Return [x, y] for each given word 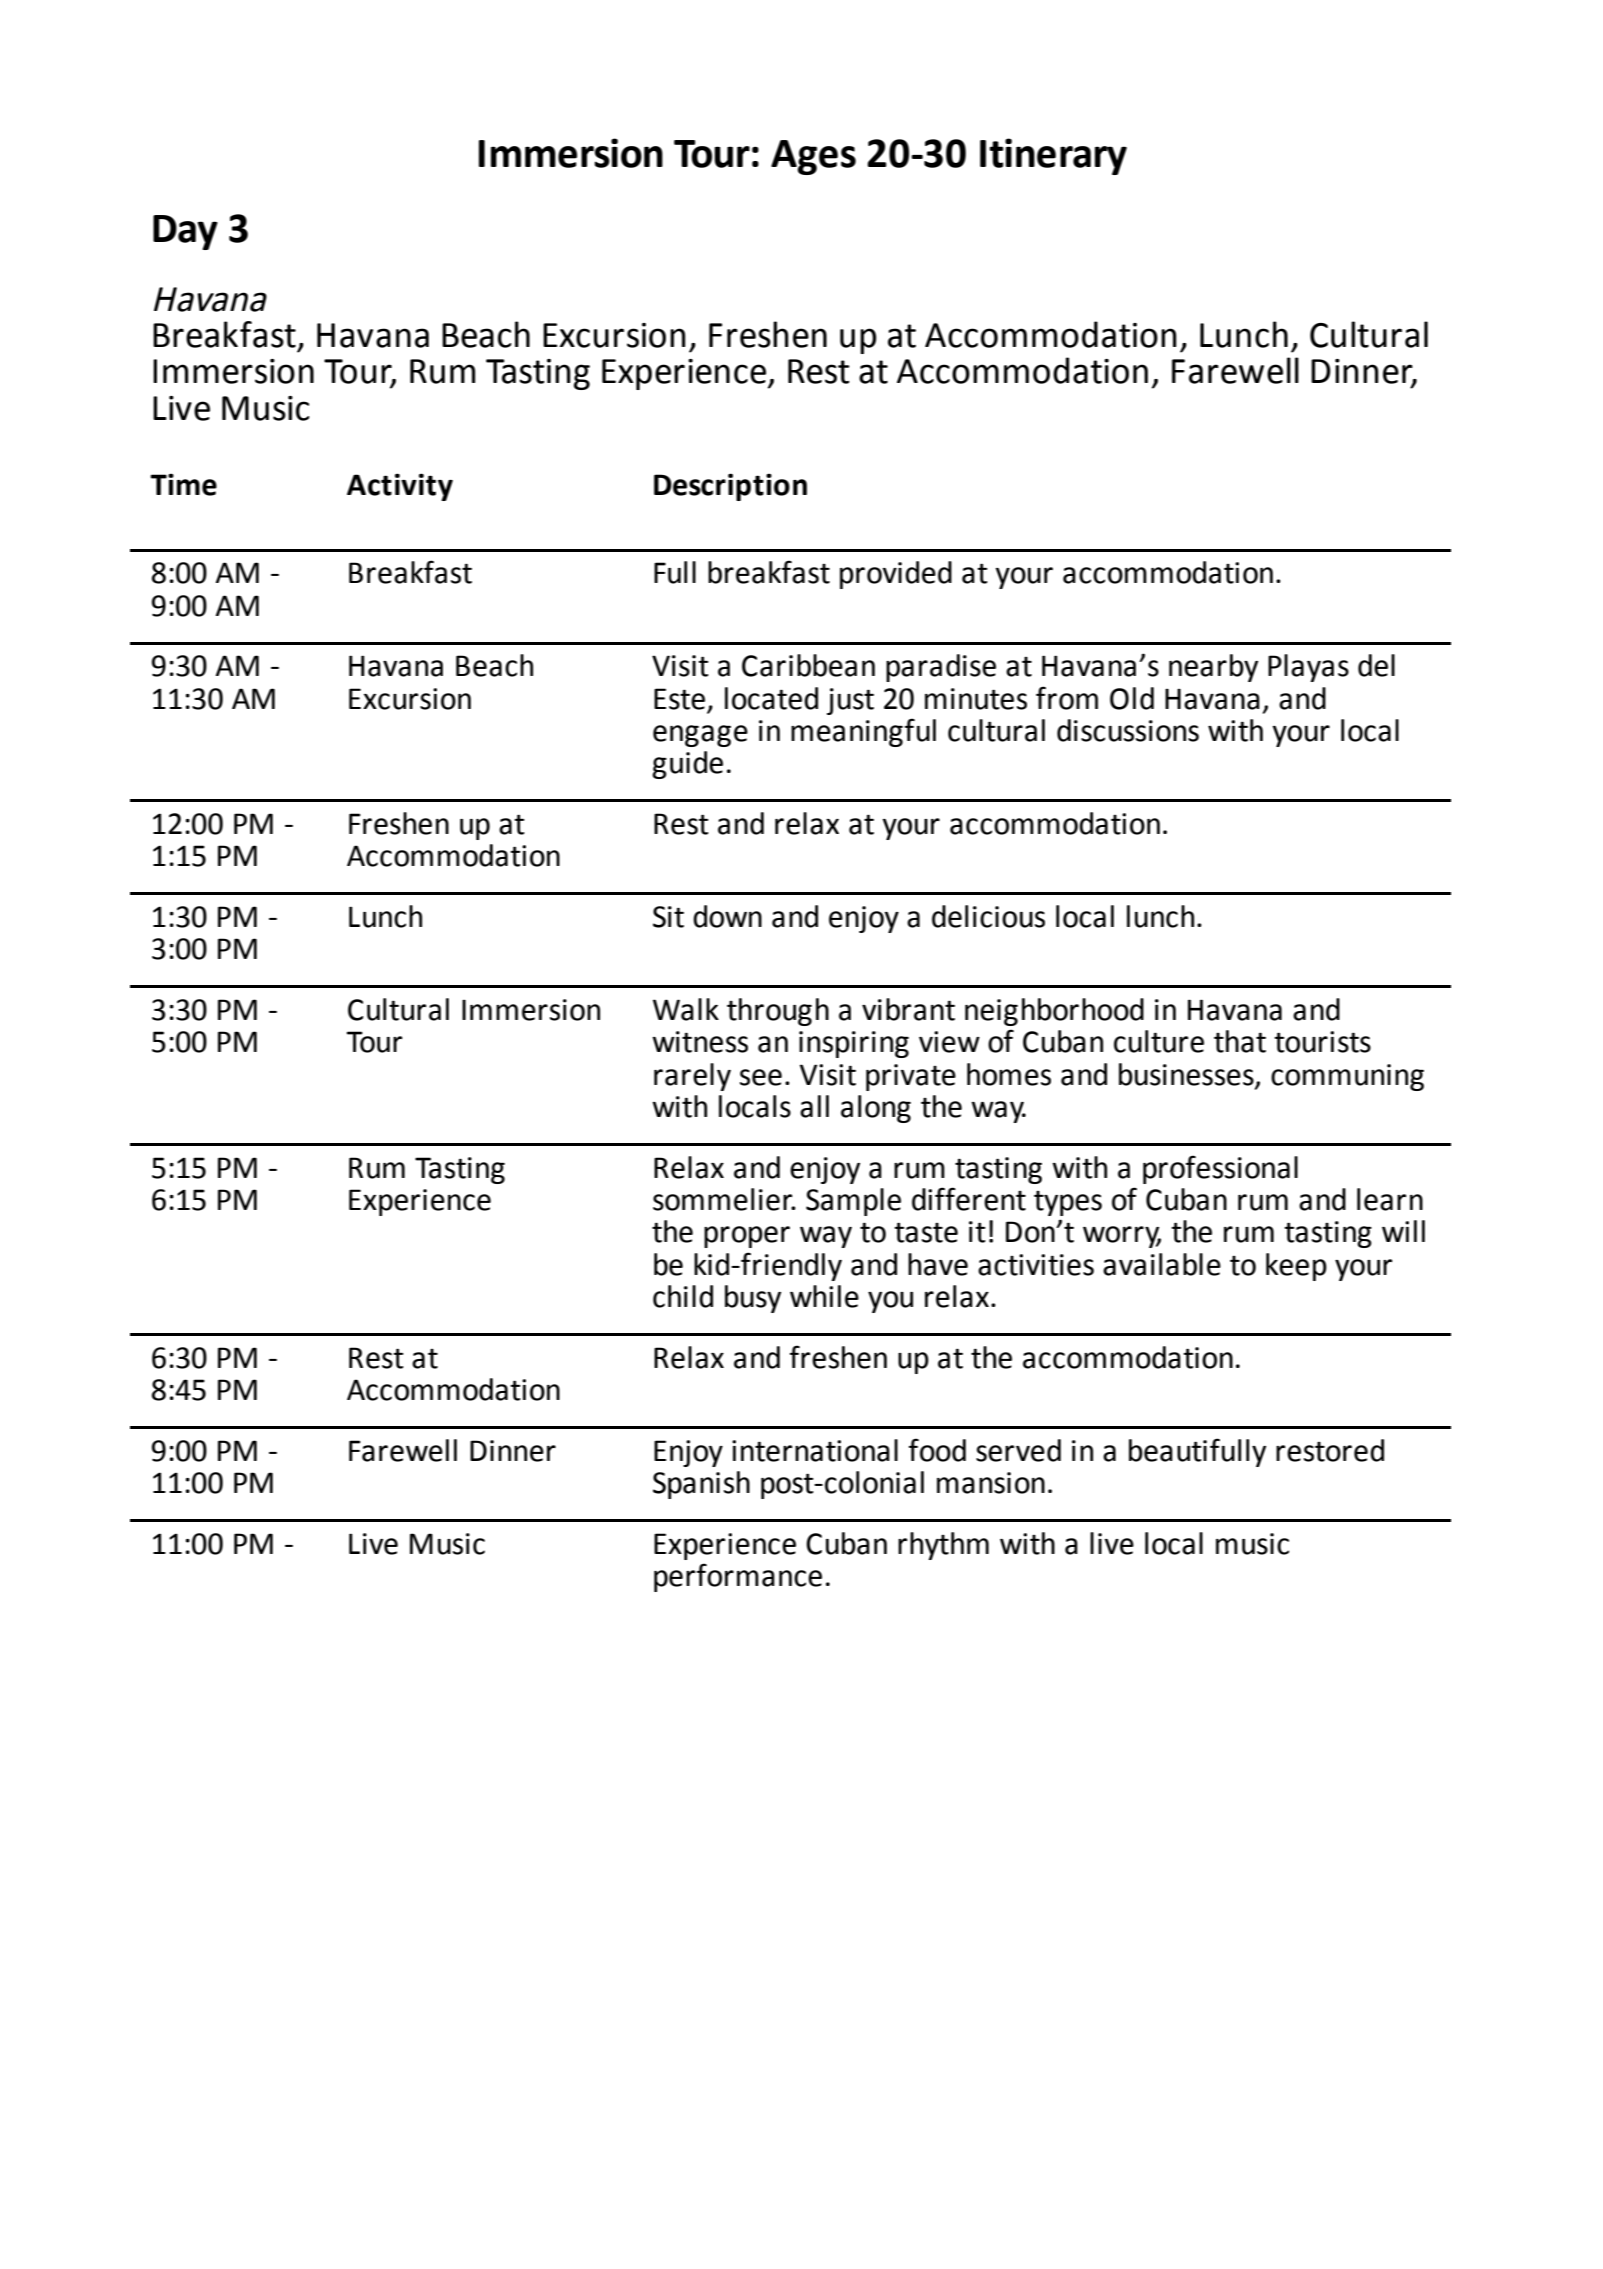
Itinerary [1053, 156]
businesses [1186, 1074]
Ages [813, 157]
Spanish [701, 1485]
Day [185, 232]
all [814, 1106]
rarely [692, 1077]
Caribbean [808, 665]
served [1018, 1450]
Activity [400, 487]
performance [738, 1577]
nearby [1213, 668]
